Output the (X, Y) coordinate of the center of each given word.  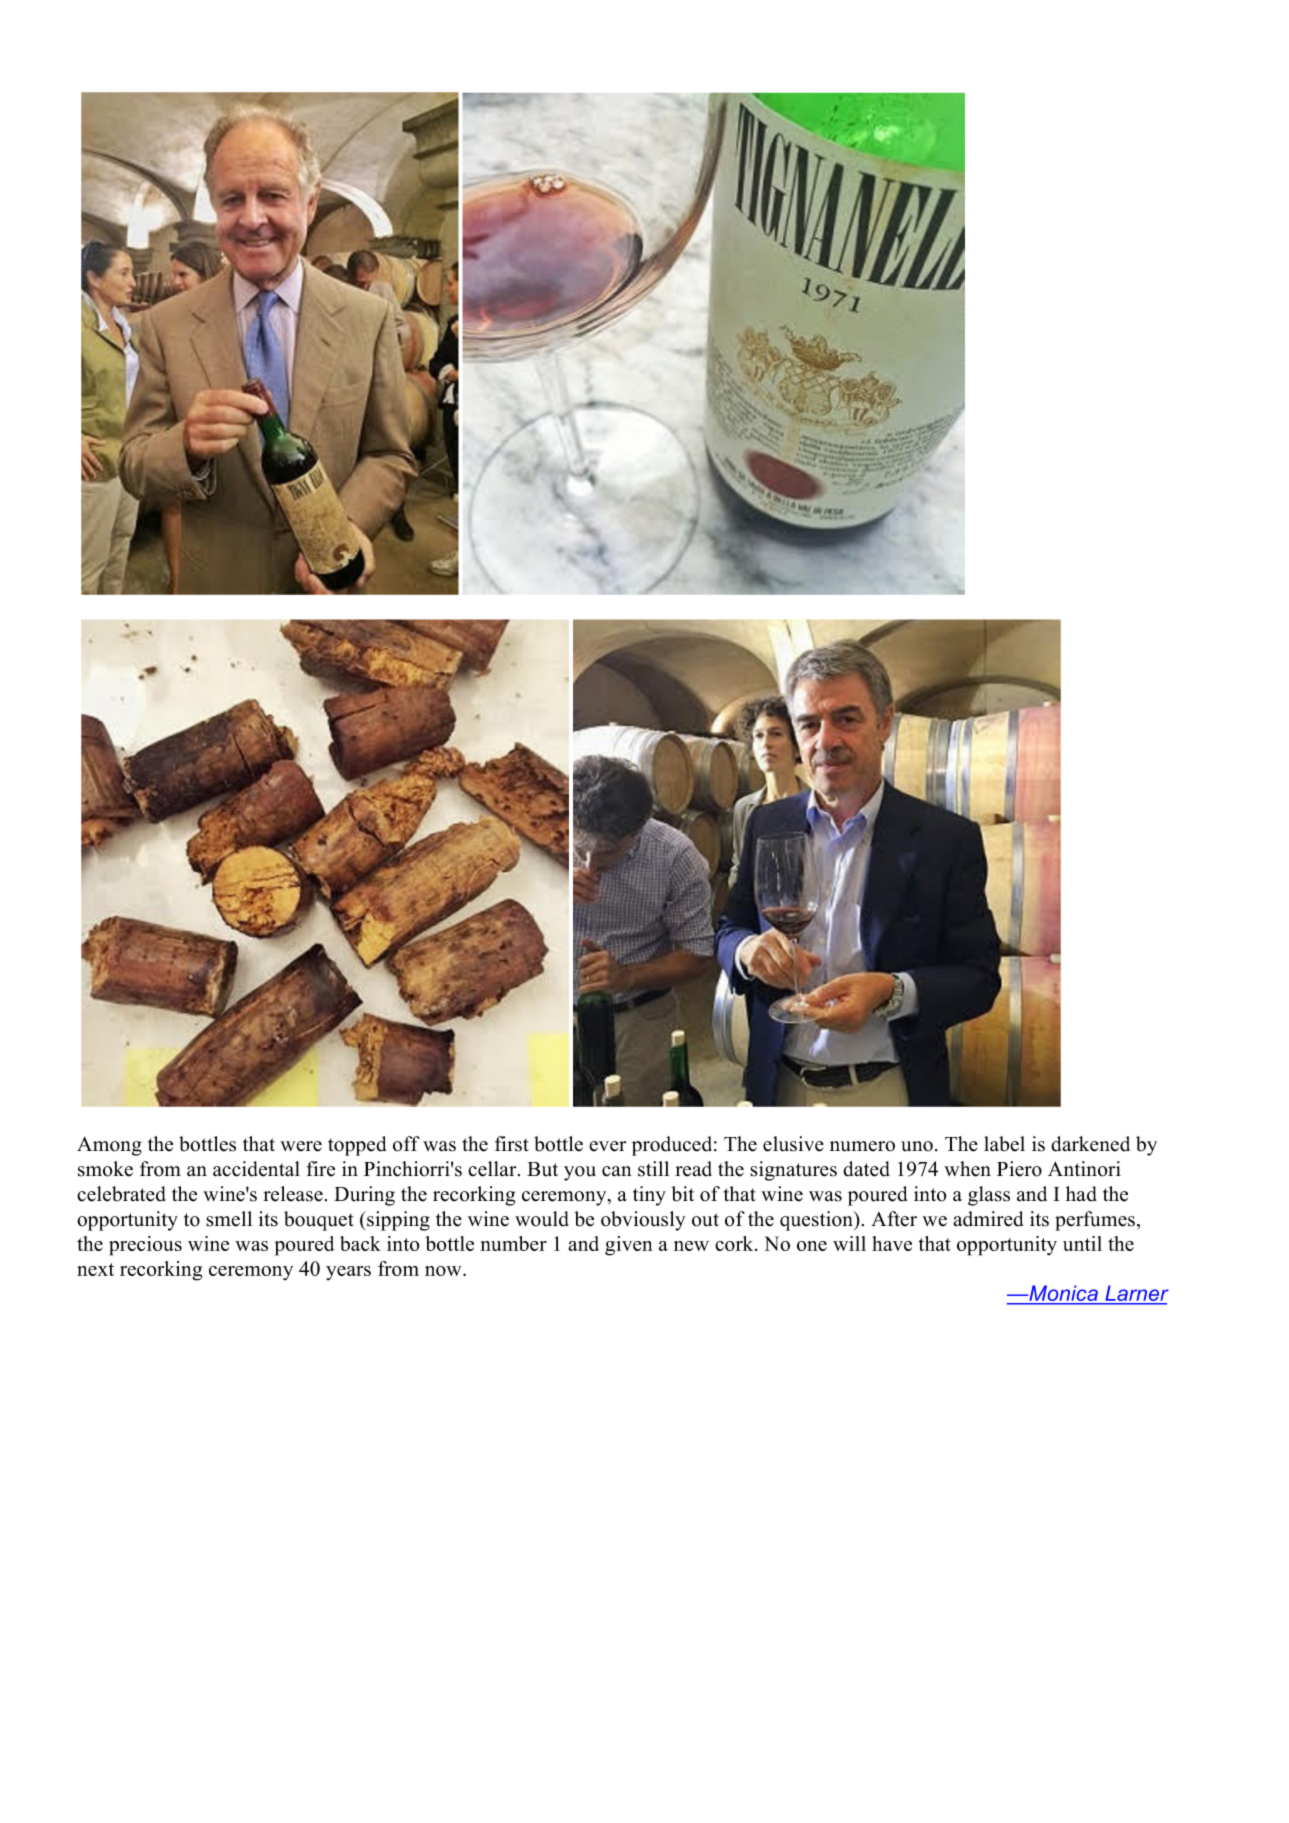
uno (917, 1146)
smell (229, 1219)
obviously (643, 1221)
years (348, 1273)
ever (607, 1146)
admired (988, 1219)
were (301, 1146)
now (444, 1271)
